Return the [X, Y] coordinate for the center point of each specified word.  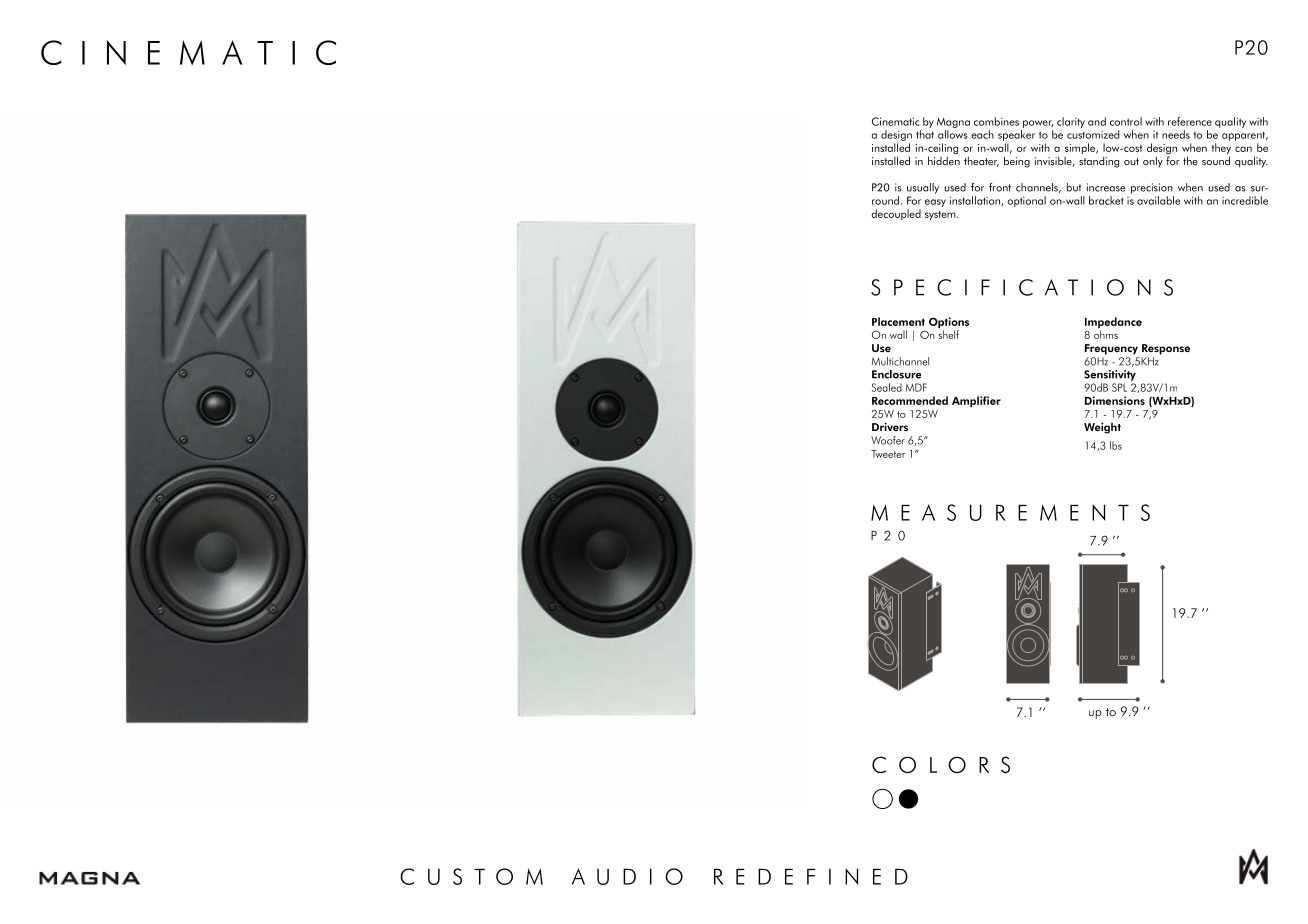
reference [1190, 121]
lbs [1116, 445]
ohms [1106, 334]
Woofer [888, 440]
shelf [949, 334]
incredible [1245, 200]
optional [1026, 201]
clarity [1071, 122]
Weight [1102, 428]
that [925, 134]
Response [1166, 349]
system [941, 215]
